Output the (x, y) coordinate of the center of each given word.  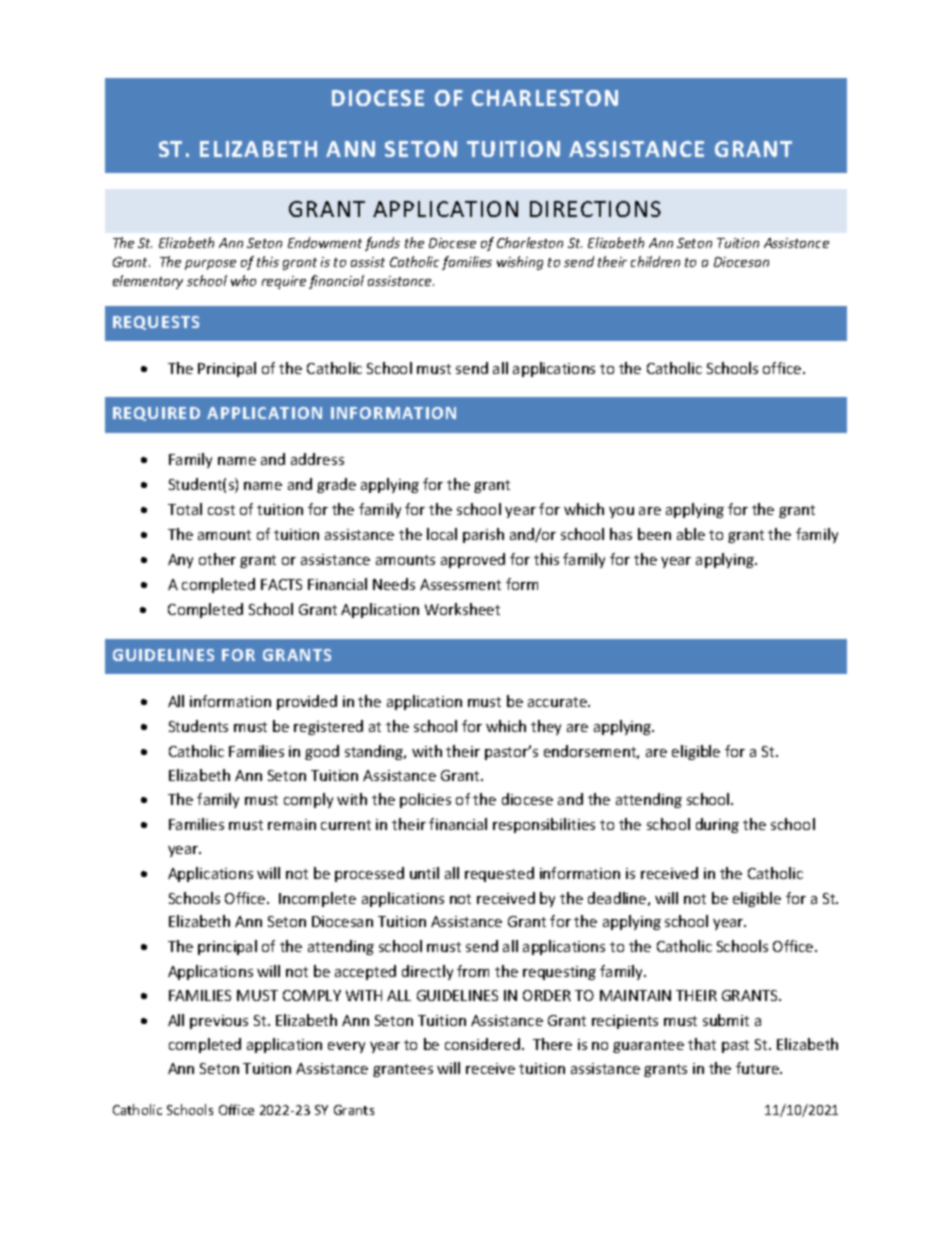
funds (382, 244)
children (655, 261)
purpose (210, 265)
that (702, 1044)
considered (482, 1044)
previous (219, 1022)
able (691, 534)
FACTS (281, 584)
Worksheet (462, 609)
